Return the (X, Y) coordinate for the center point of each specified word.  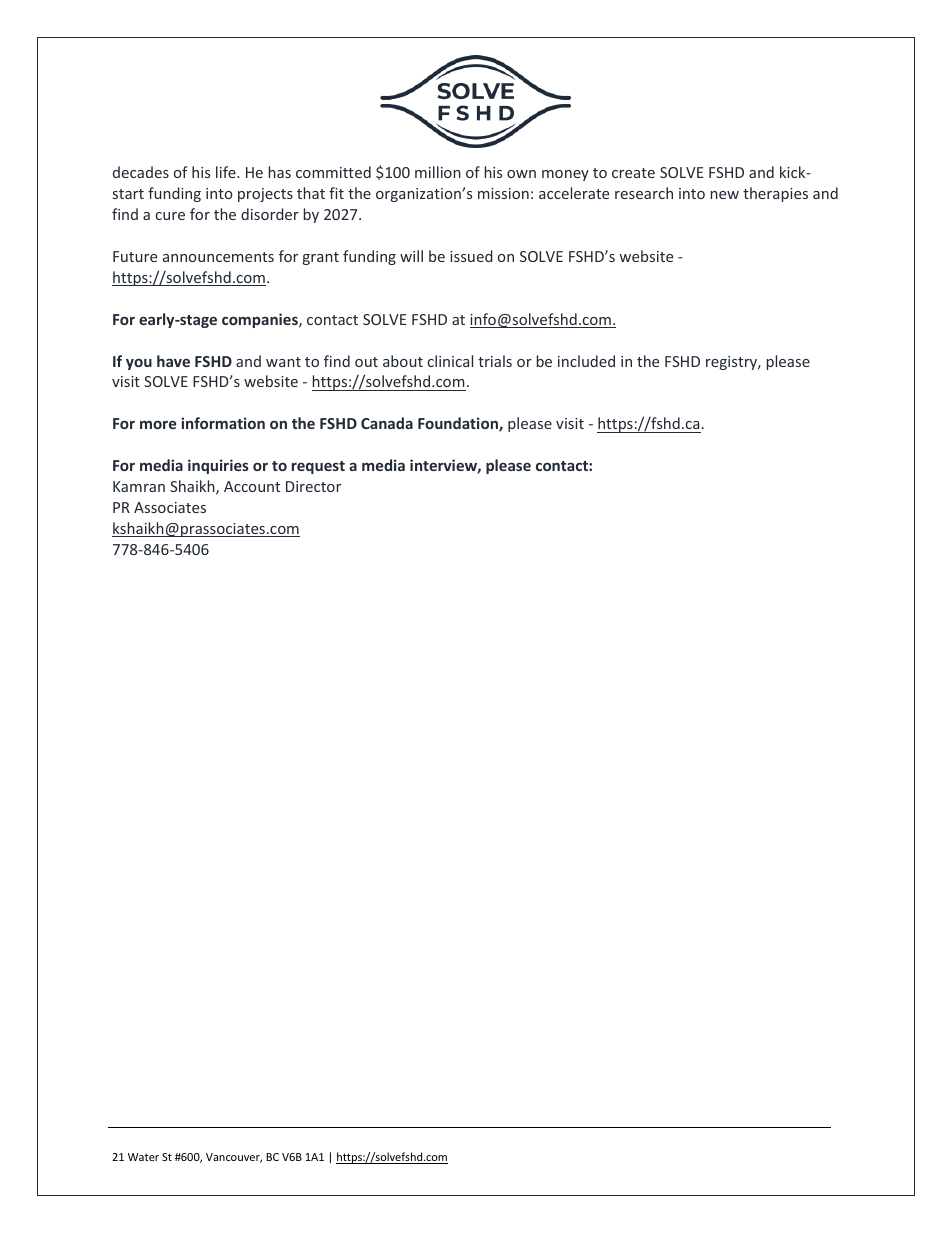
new (725, 195)
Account (252, 486)
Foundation (459, 424)
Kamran (139, 486)
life (227, 172)
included (586, 361)
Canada (387, 423)
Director (313, 486)
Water (143, 1157)
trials (495, 361)
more (158, 425)
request (318, 467)
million (438, 172)
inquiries (218, 466)
